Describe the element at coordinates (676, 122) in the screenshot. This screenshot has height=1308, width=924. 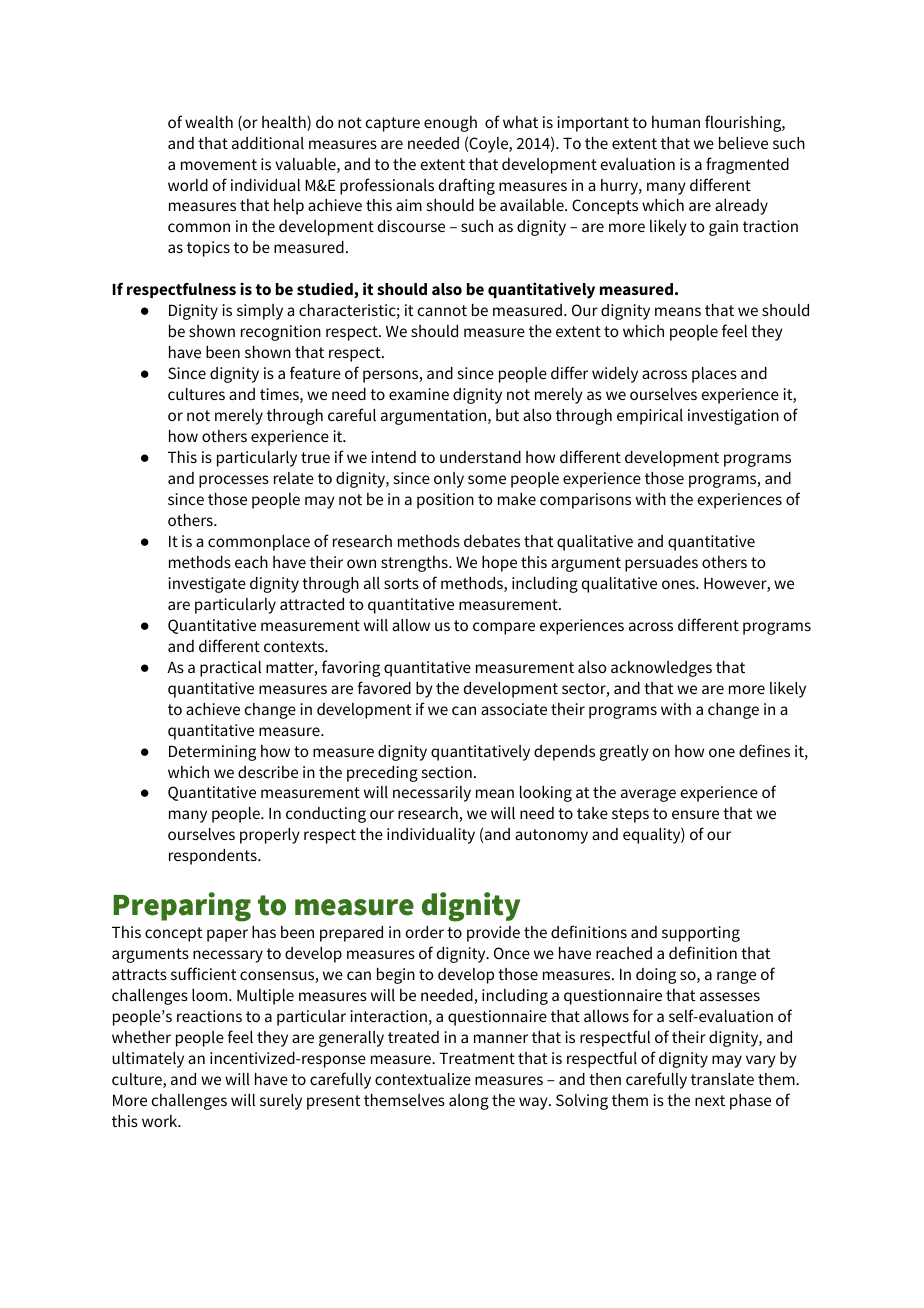
I see `human` at that location.
